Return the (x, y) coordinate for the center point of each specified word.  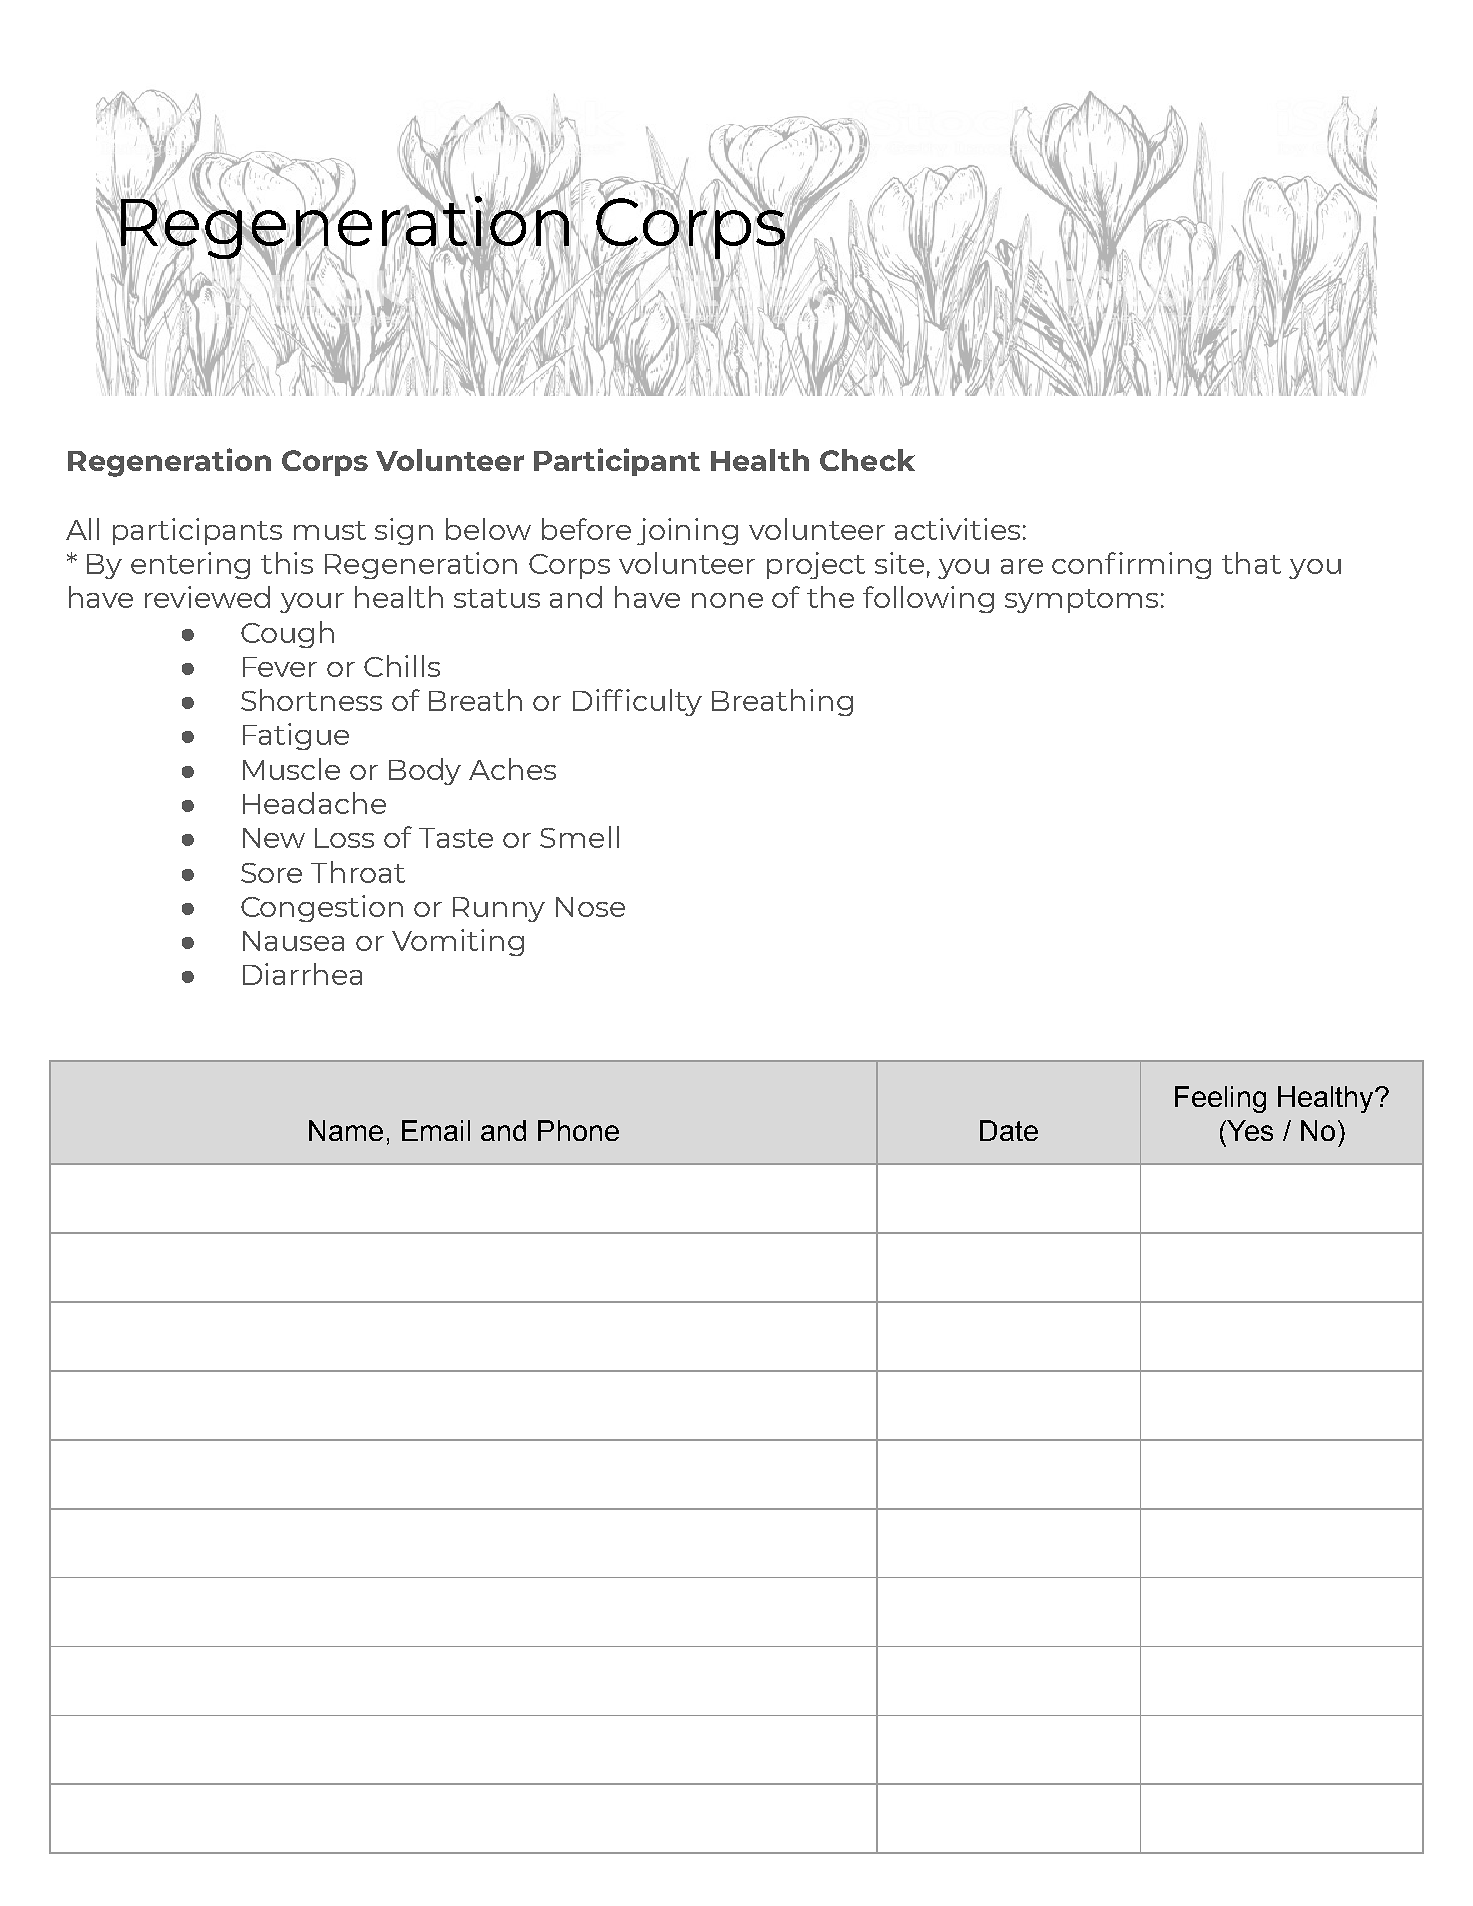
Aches (512, 769)
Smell (579, 837)
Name (346, 1130)
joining (687, 531)
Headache (314, 803)
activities (957, 529)
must (330, 530)
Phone (578, 1130)
